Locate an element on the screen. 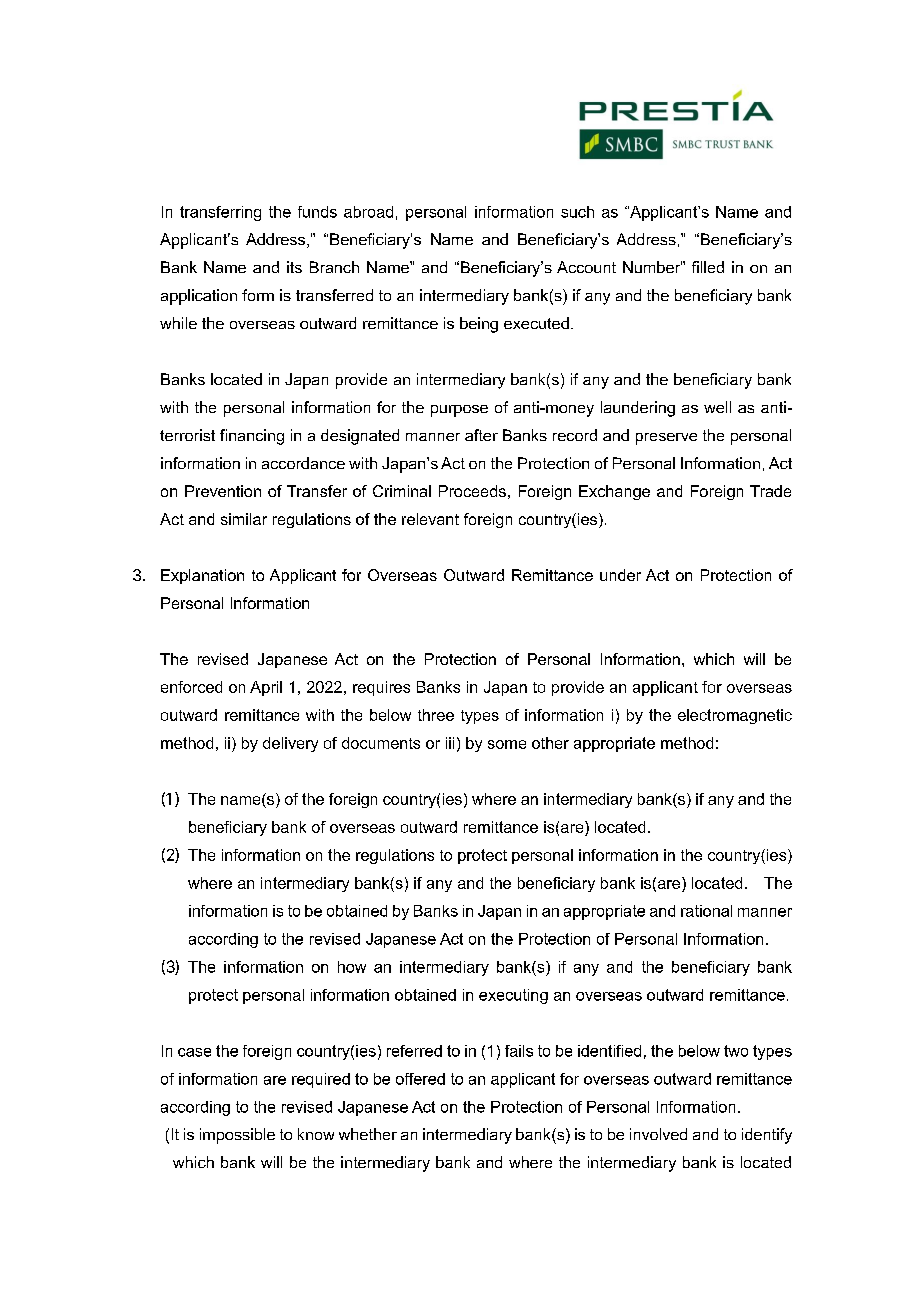  similar is located at coordinates (244, 519).
